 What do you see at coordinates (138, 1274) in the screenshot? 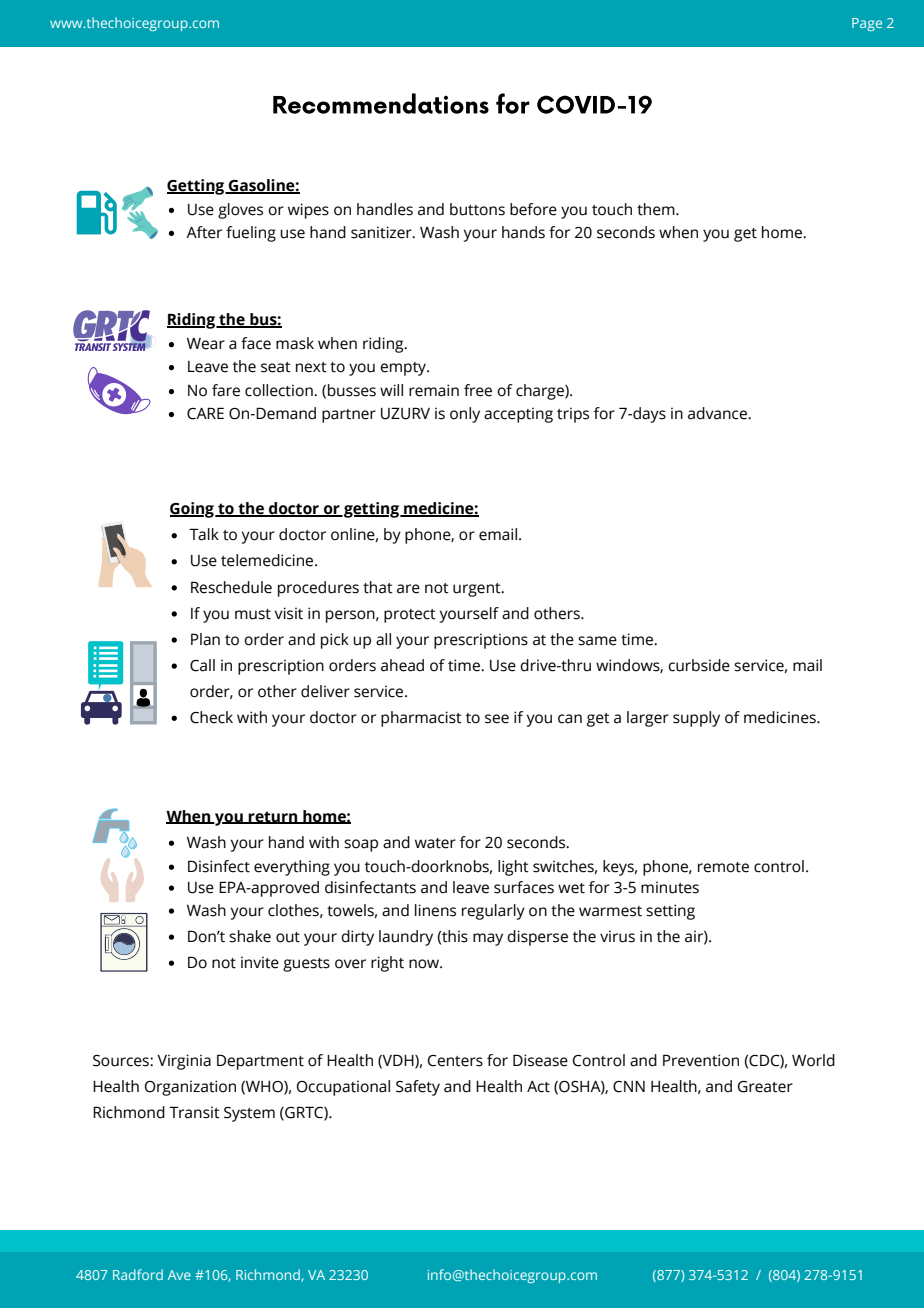
I see `Radford` at bounding box center [138, 1274].
